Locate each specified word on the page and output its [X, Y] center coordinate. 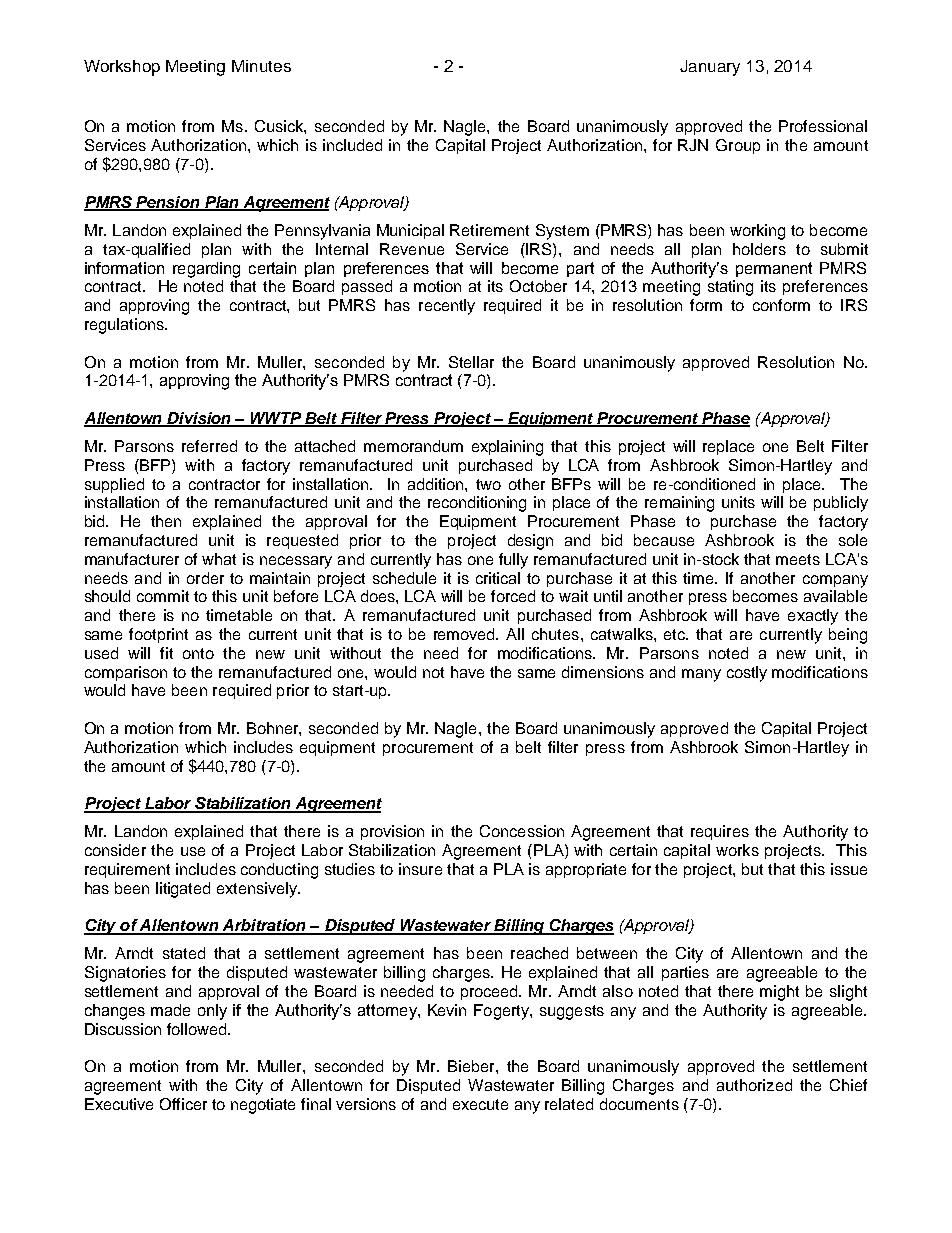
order [205, 578]
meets [798, 559]
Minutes [261, 66]
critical [498, 578]
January [710, 68]
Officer [183, 1104]
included [352, 145]
